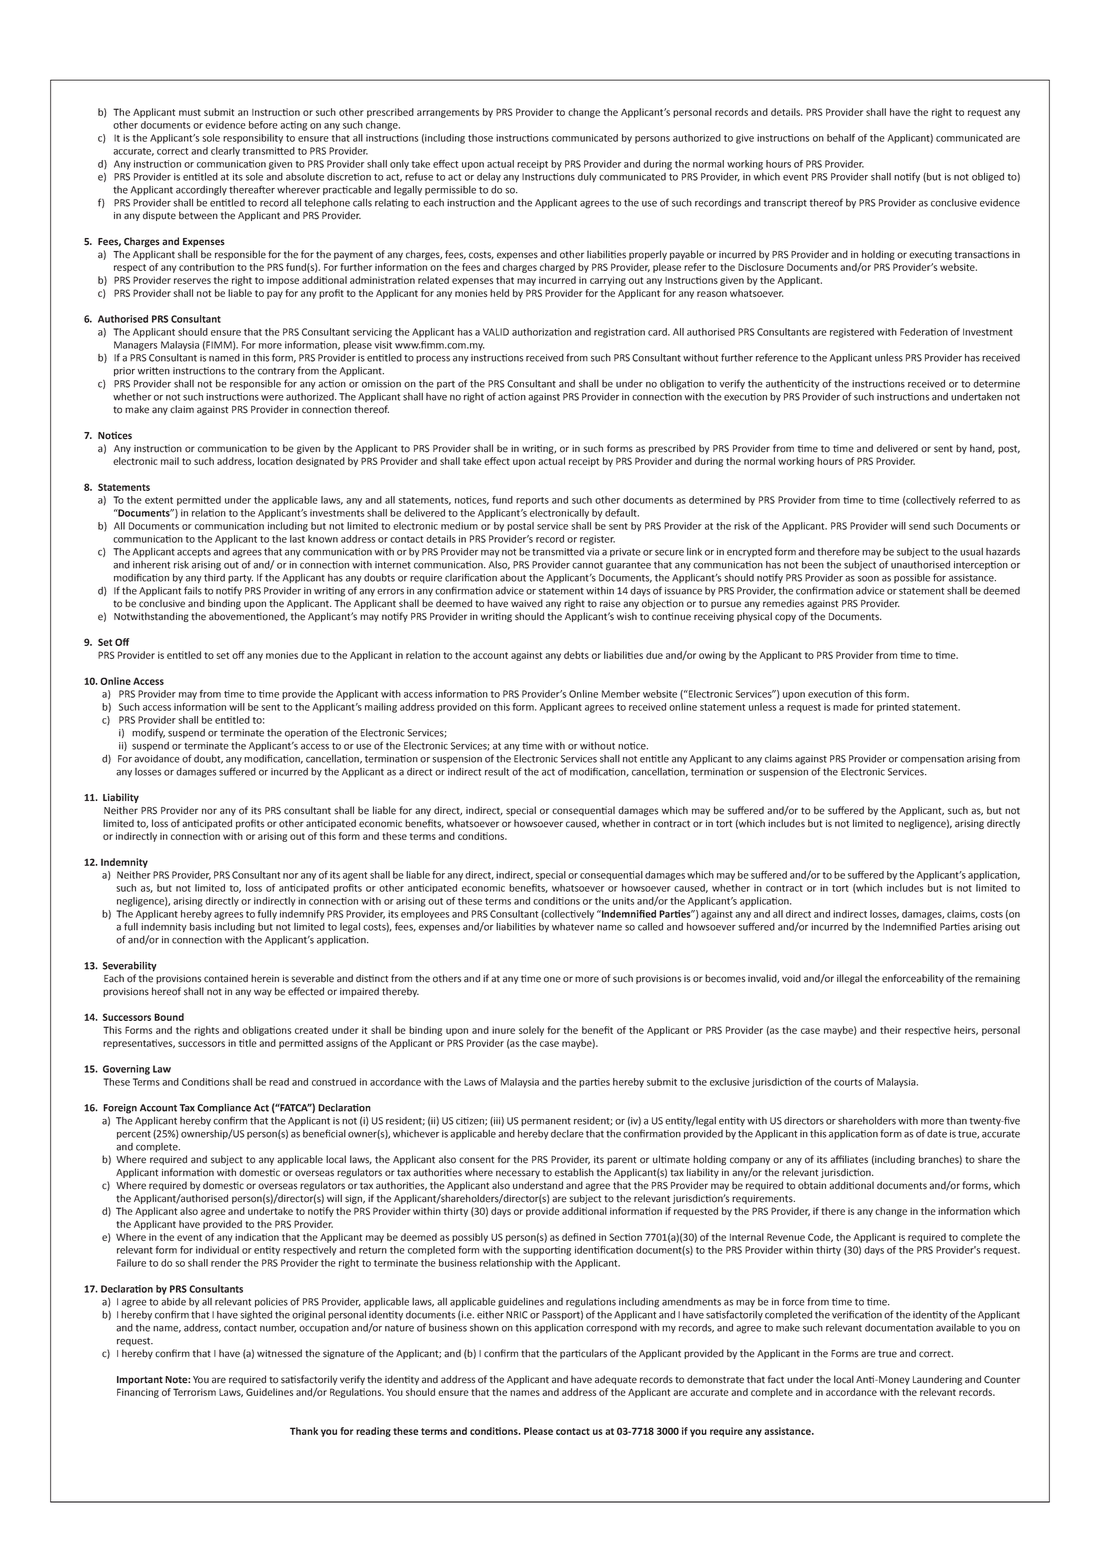  What do you see at coordinates (593, 552) in the document?
I see `via` at bounding box center [593, 552].
